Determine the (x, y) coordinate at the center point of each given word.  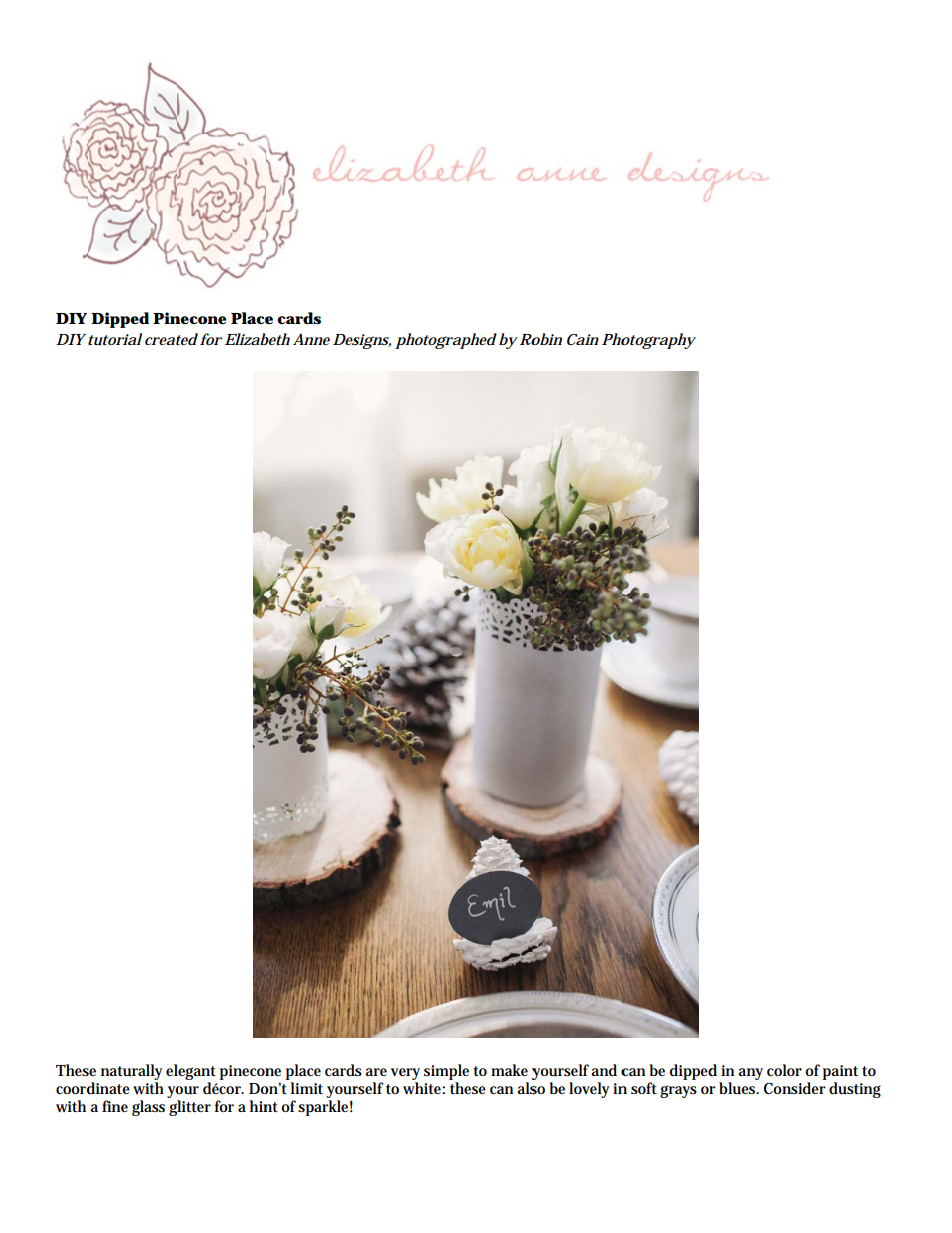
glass (148, 1108)
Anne (311, 339)
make (509, 1070)
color (784, 1070)
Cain (583, 339)
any (750, 1074)
